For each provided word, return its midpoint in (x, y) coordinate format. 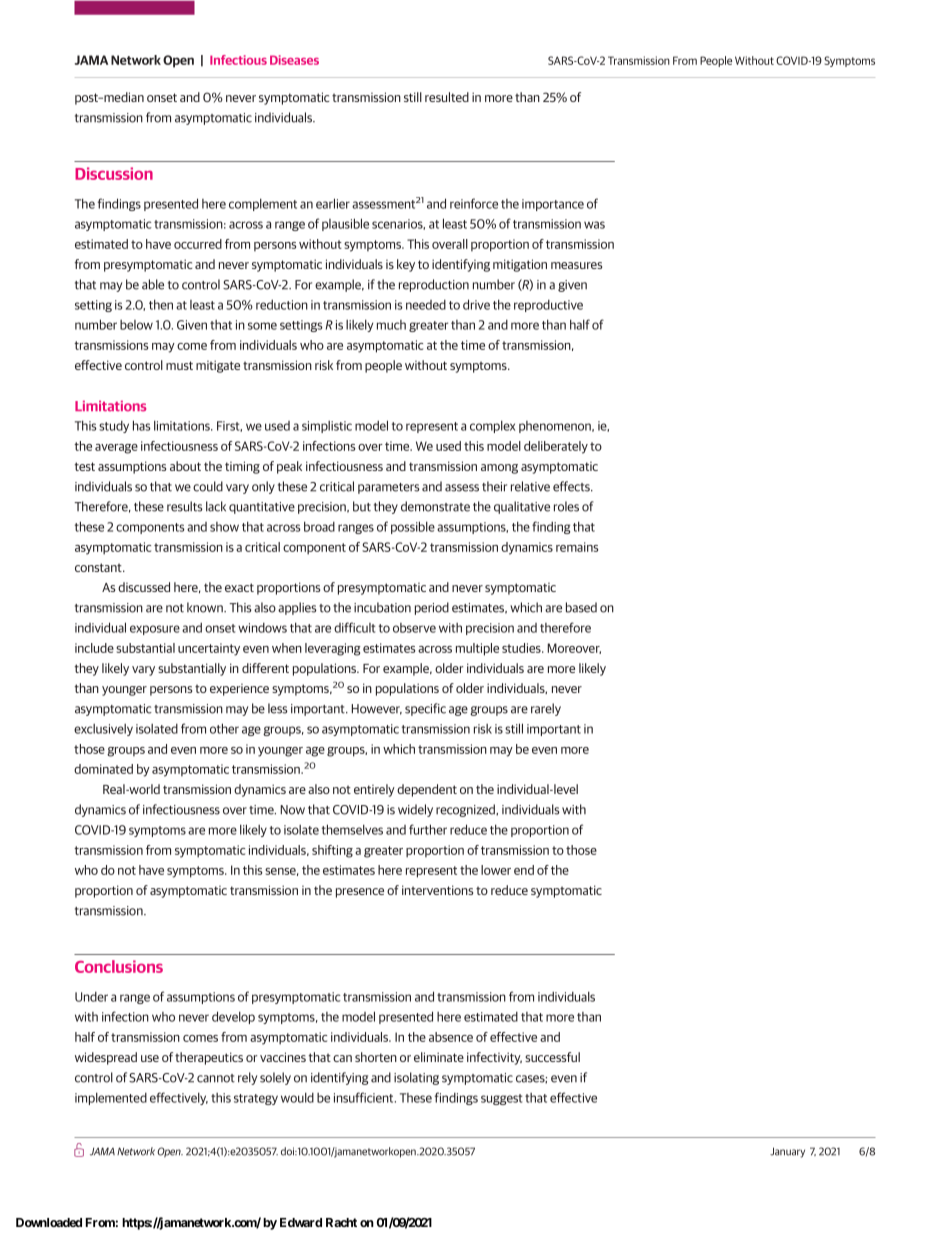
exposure (155, 630)
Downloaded (49, 1222)
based (581, 607)
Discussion (114, 173)
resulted (447, 97)
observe (414, 628)
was (594, 225)
